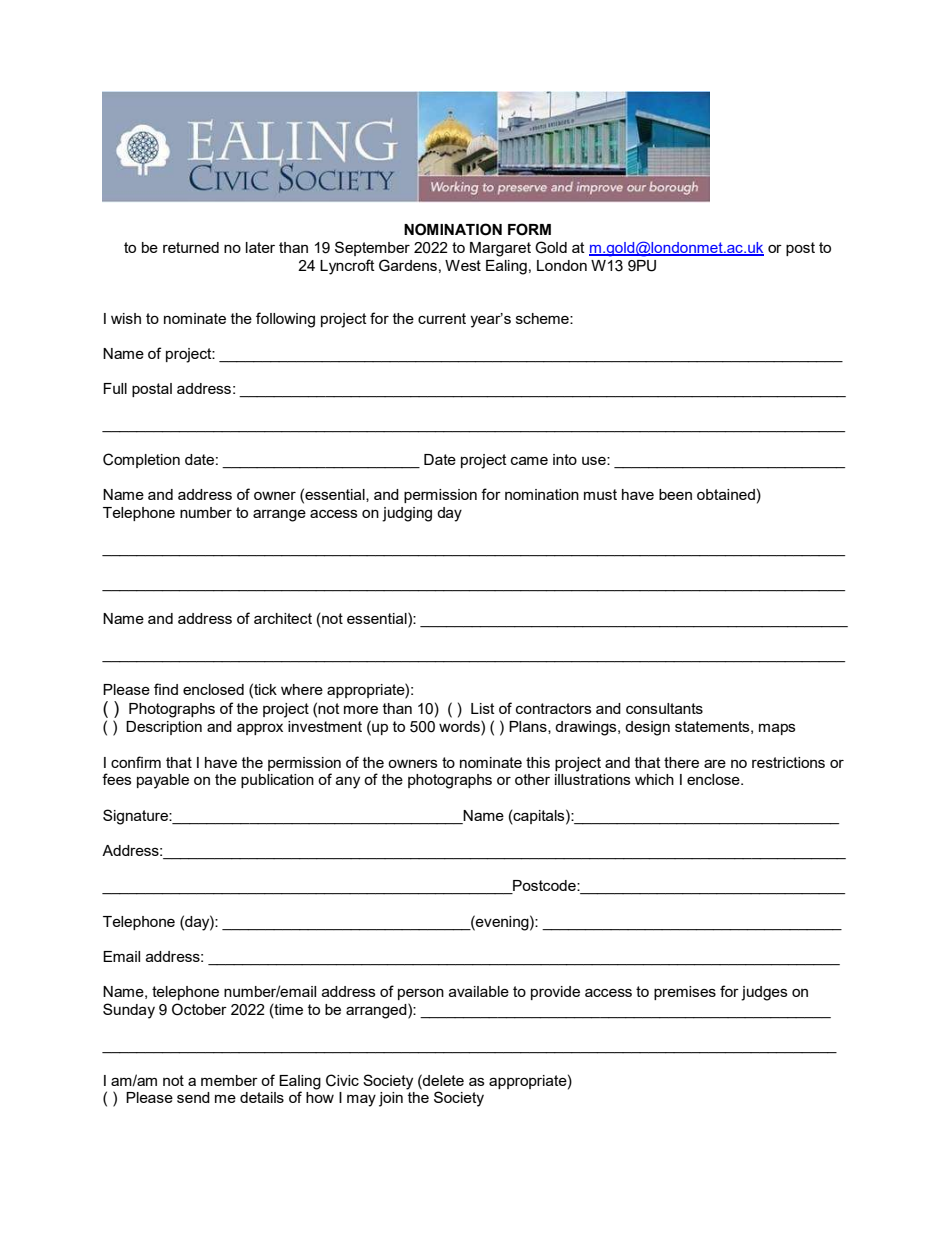  I want to click on West, so click(463, 265).
